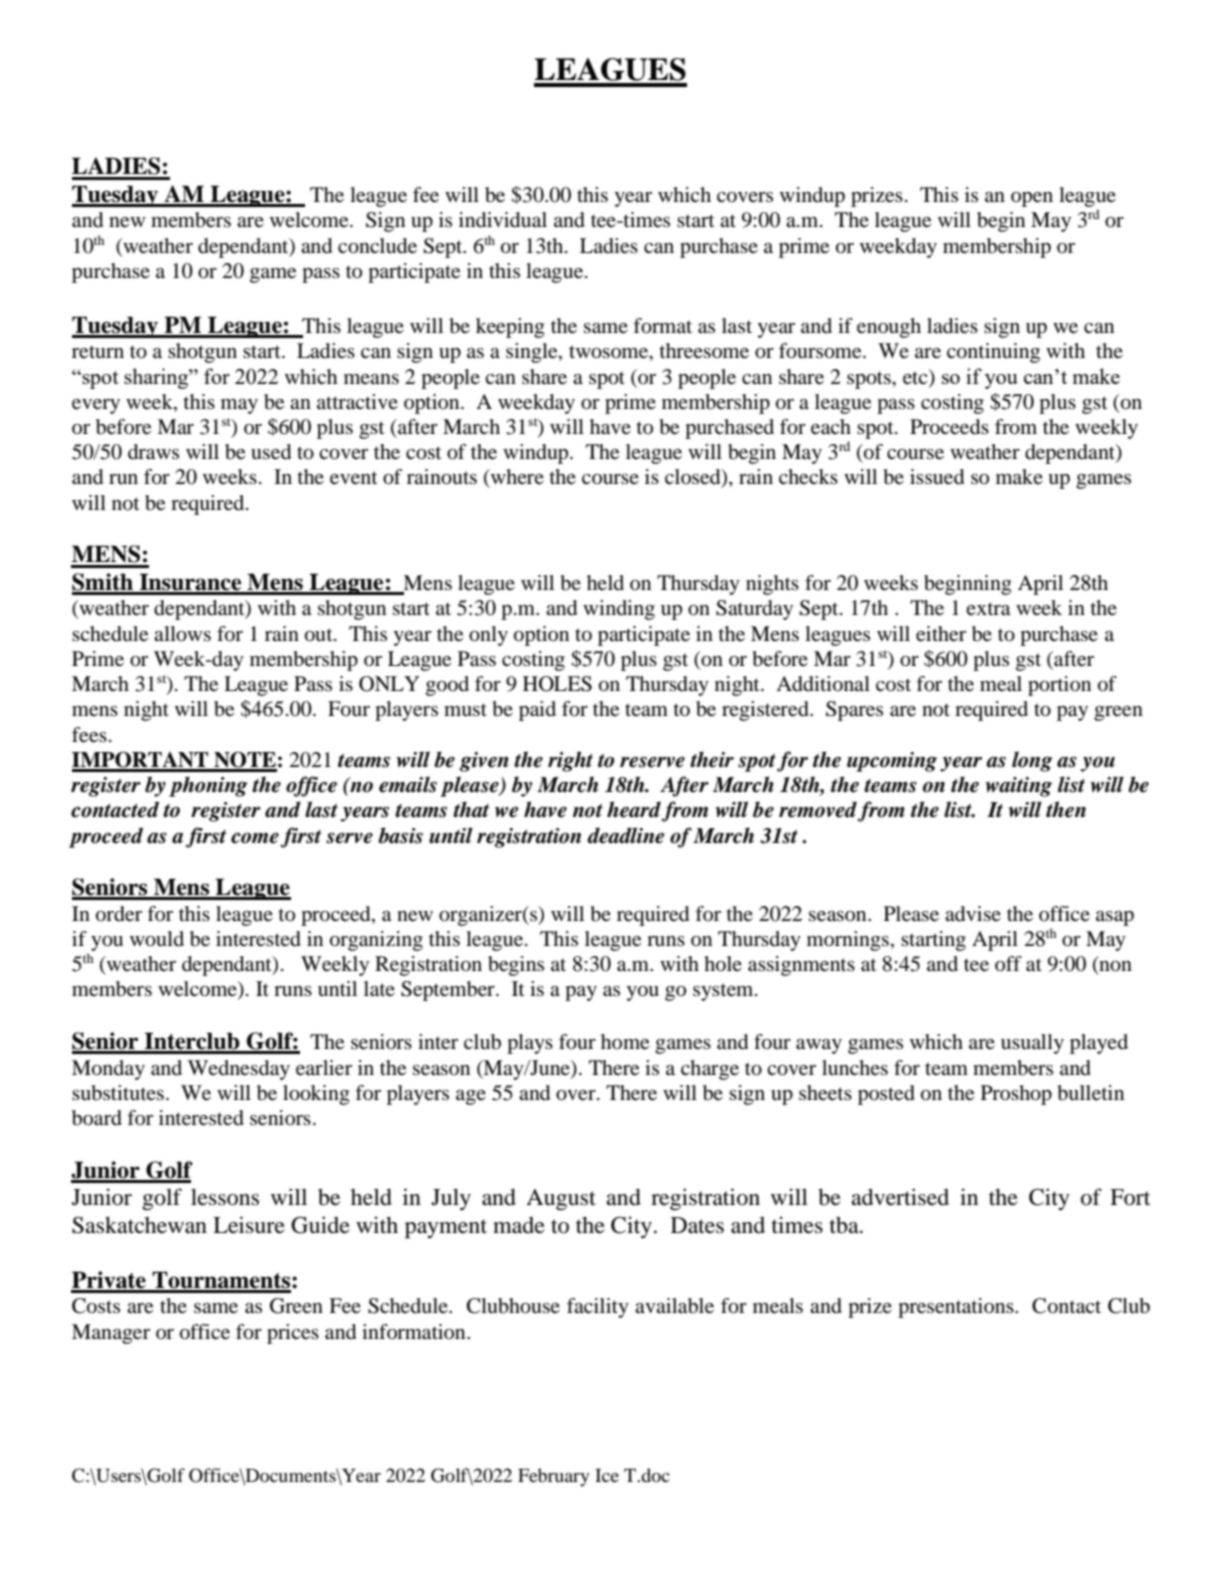 The image size is (1222, 1581). Describe the element at coordinates (619, 610) in the screenshot. I see `winding` at that location.
